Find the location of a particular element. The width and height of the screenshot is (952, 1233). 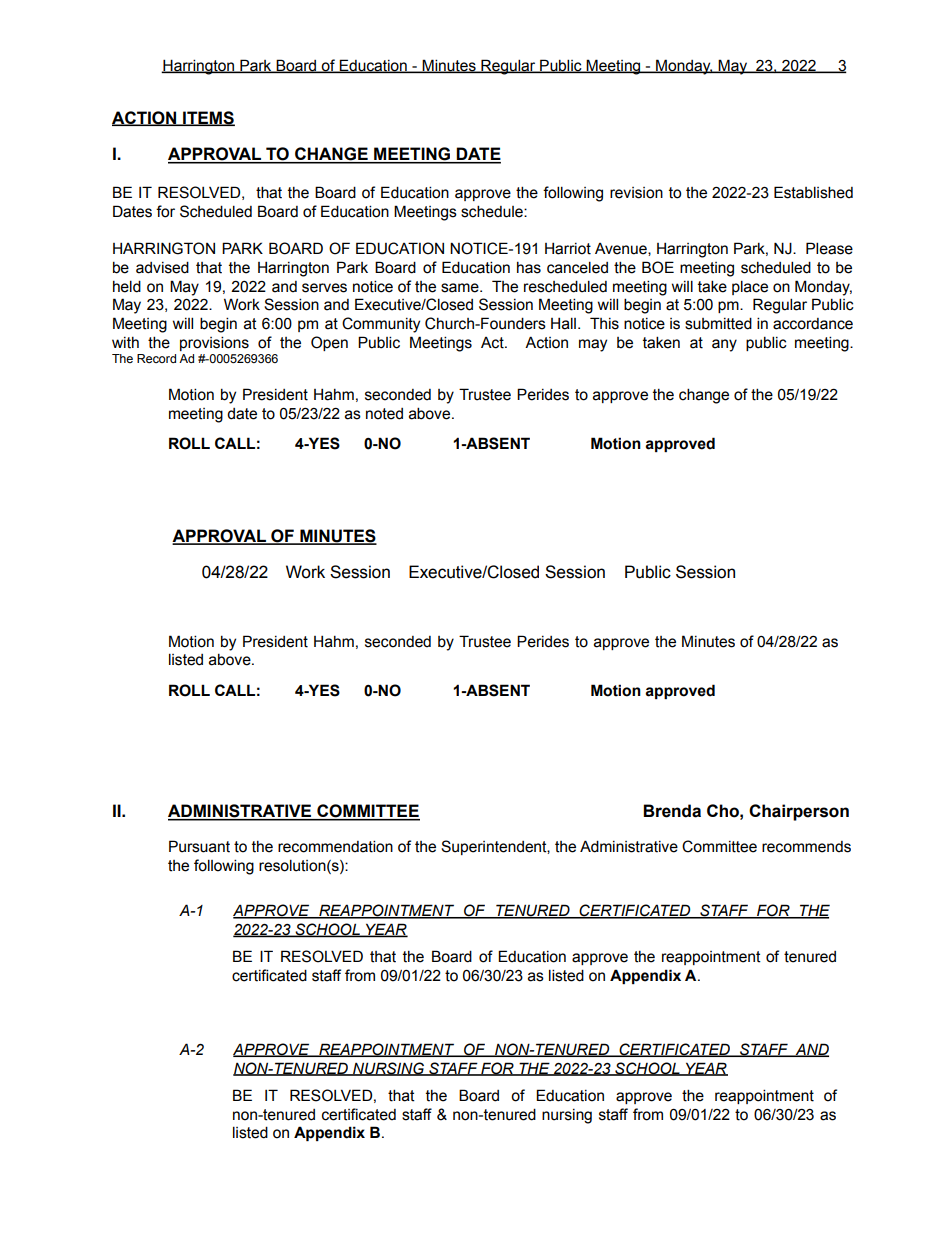

any is located at coordinates (724, 345).
